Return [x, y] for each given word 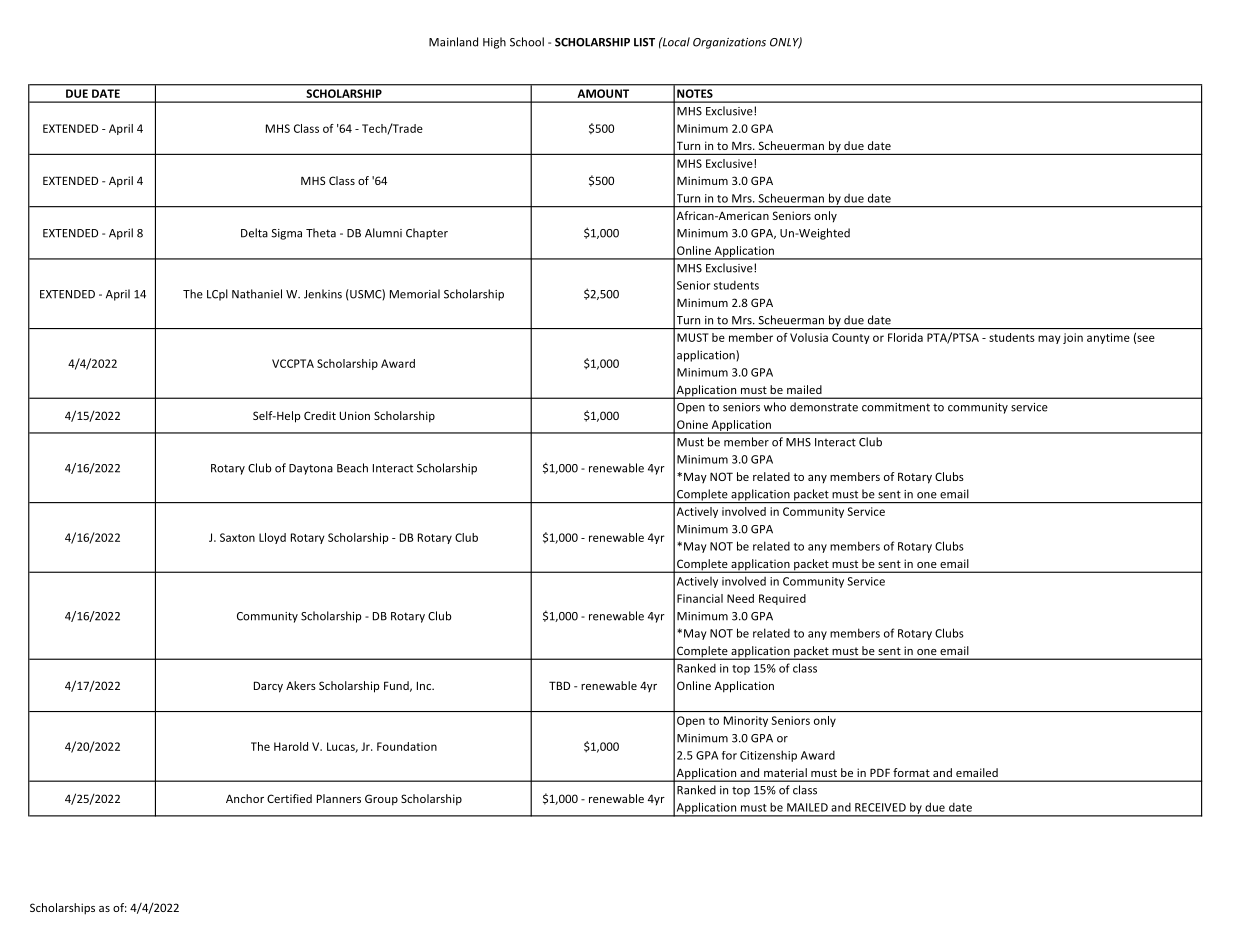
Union [355, 415]
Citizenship [768, 756]
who [775, 407]
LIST [644, 42]
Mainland [453, 42]
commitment [896, 407]
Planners [339, 798]
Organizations [729, 43]
